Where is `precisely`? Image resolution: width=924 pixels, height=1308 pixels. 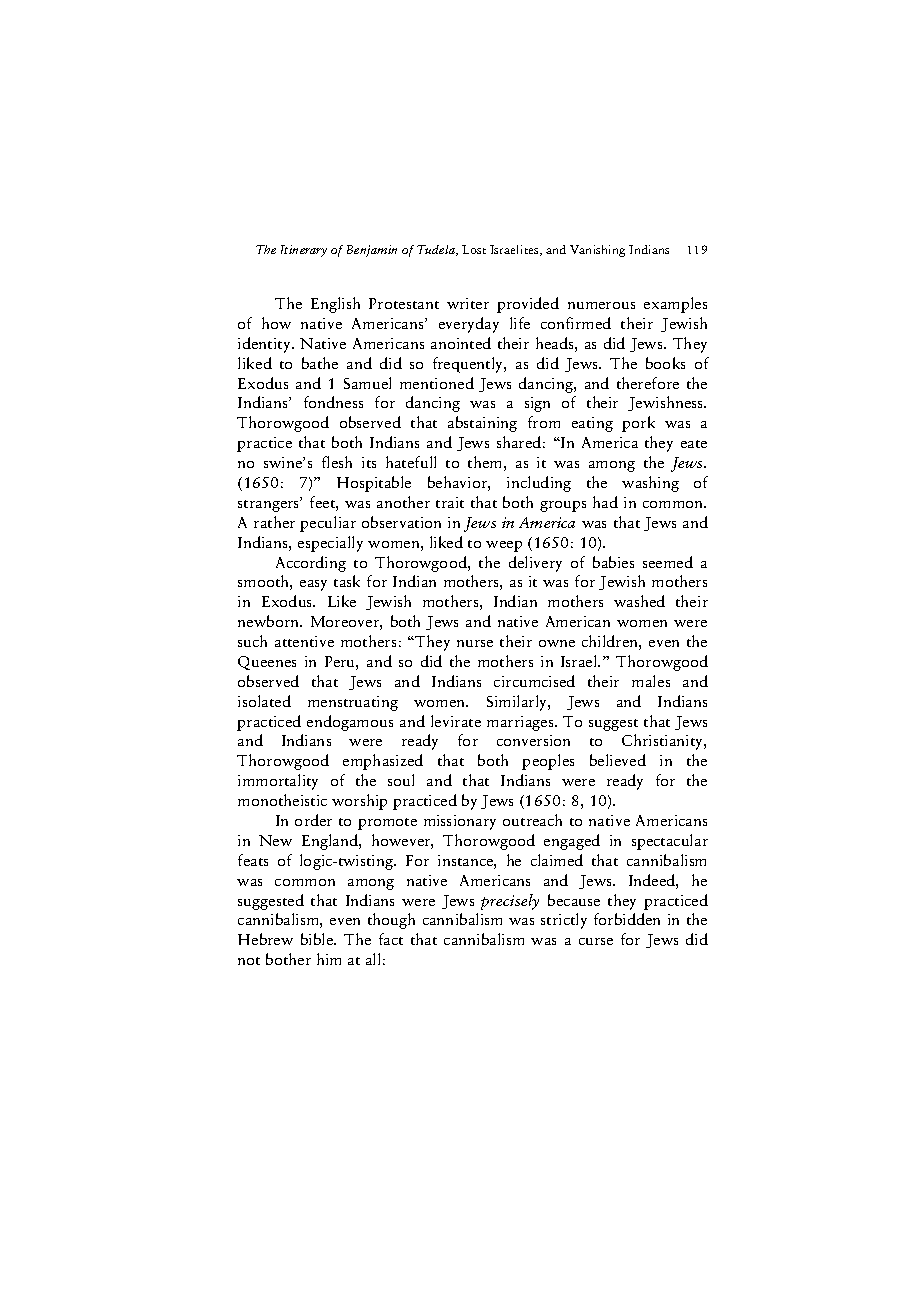 precisely is located at coordinates (510, 902).
